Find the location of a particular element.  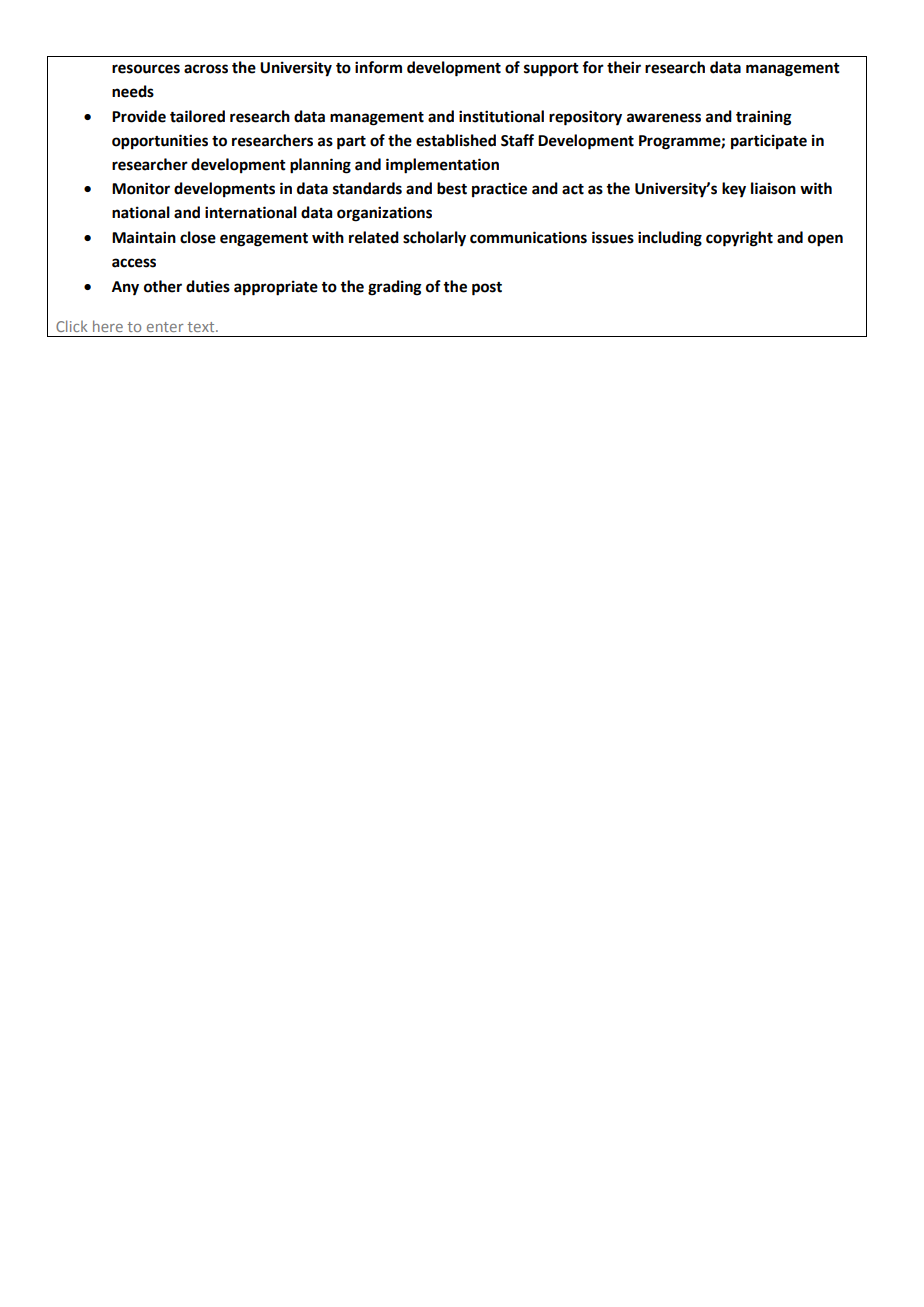

resources is located at coordinates (146, 69).
